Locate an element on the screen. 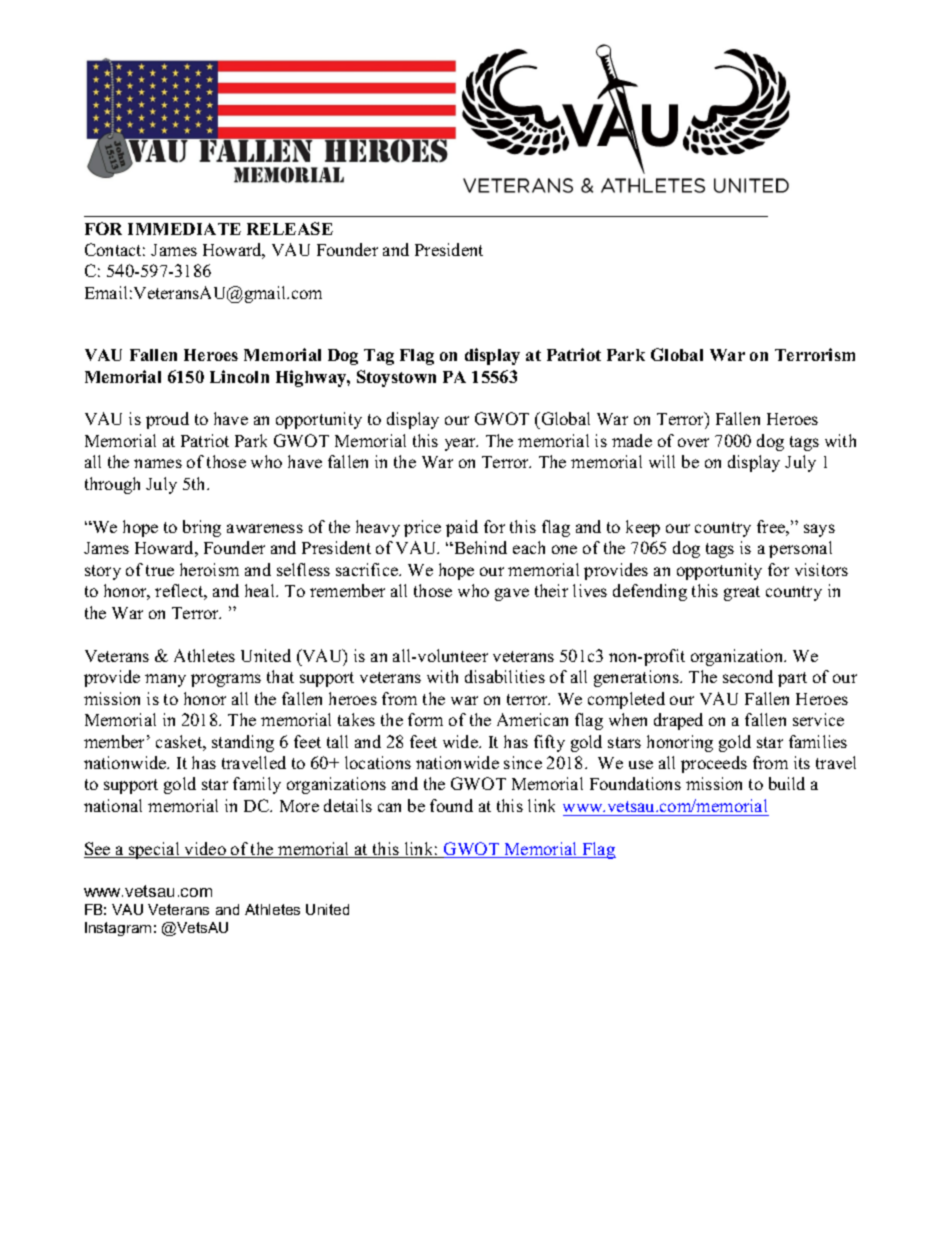  RELEASE is located at coordinates (290, 228).
